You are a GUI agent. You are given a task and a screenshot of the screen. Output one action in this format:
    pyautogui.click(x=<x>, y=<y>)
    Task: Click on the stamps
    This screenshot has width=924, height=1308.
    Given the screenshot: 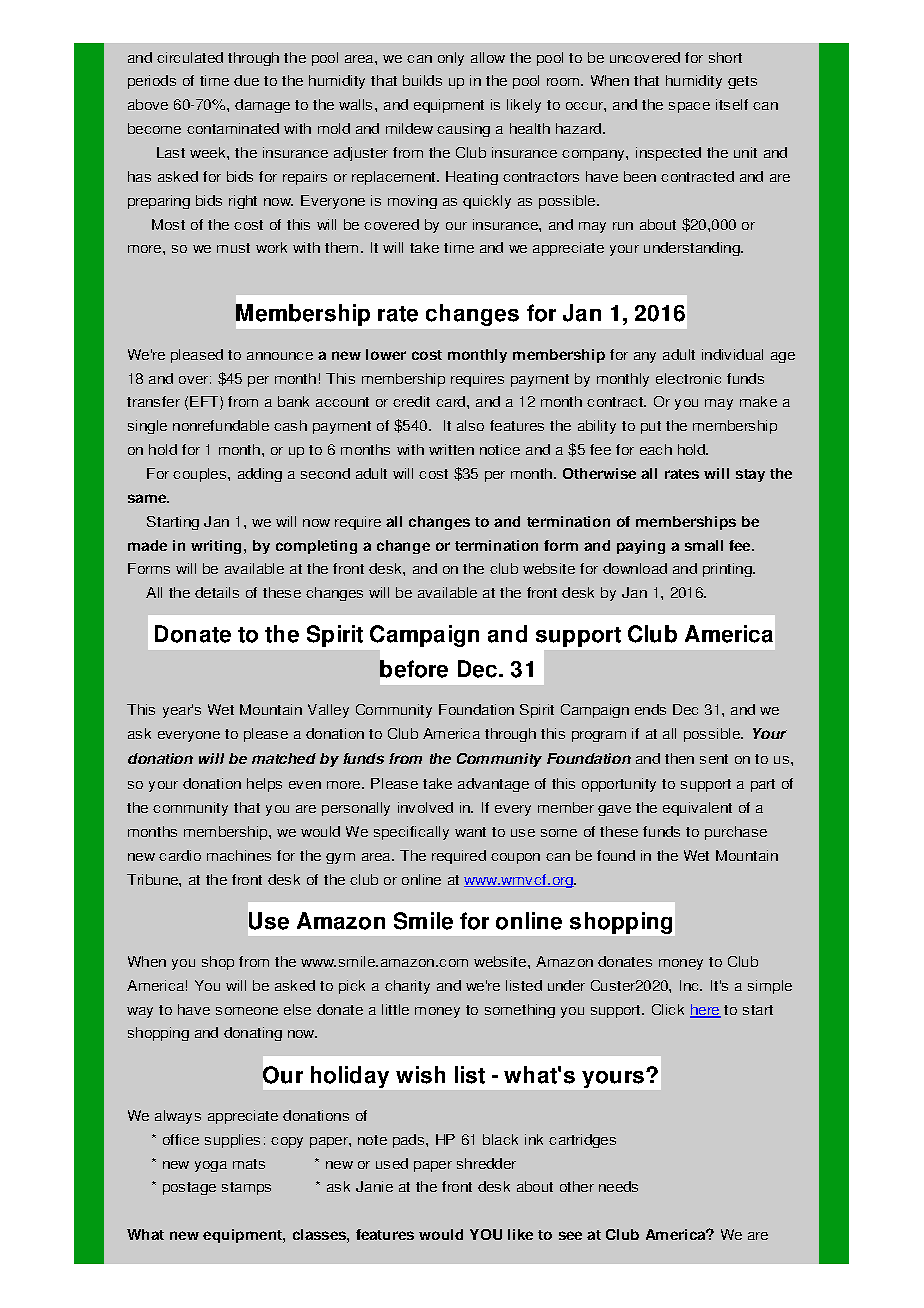 What is the action you would take?
    pyautogui.click(x=246, y=1188)
